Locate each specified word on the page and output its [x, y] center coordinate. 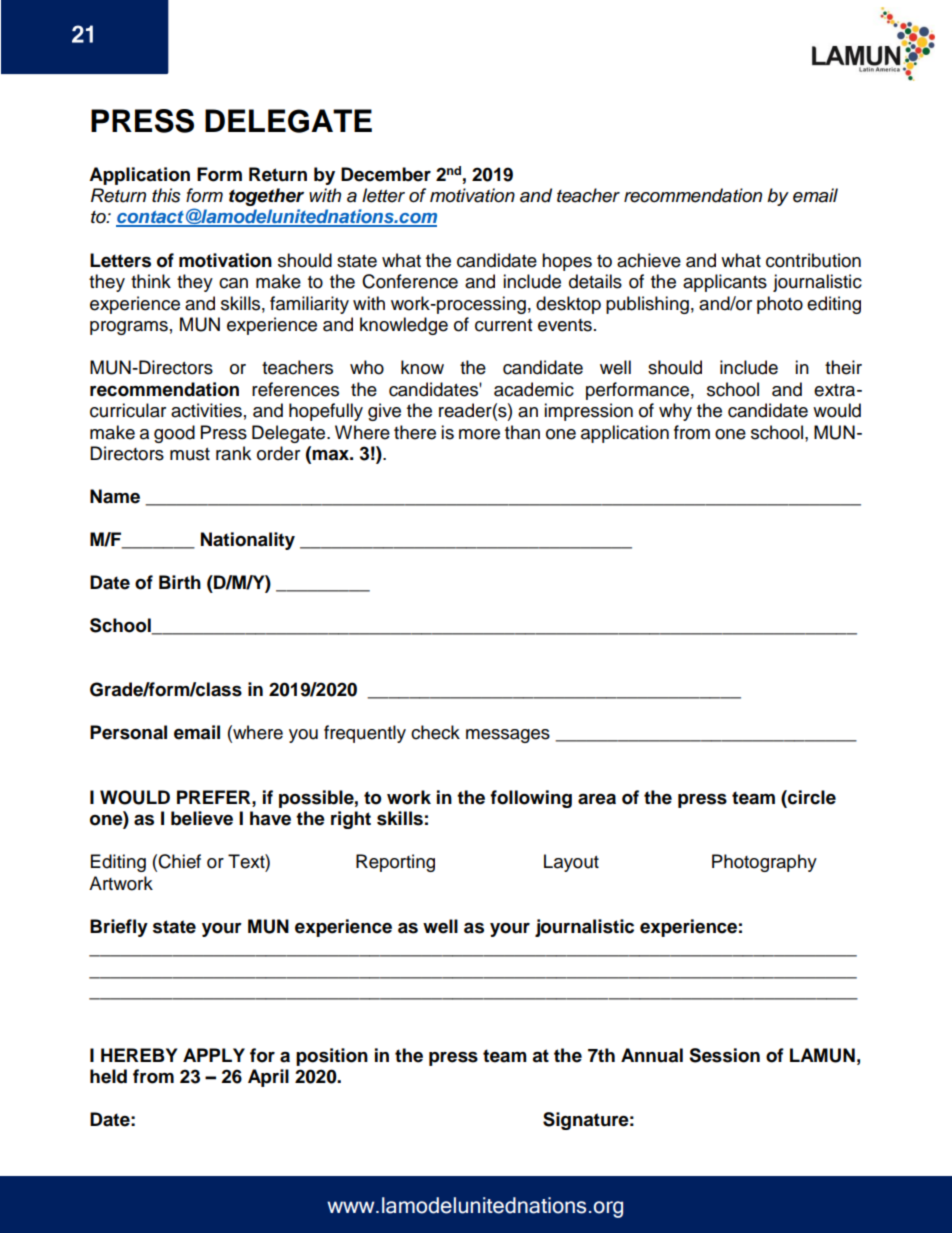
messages [508, 736]
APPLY [214, 1055]
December [386, 174]
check [435, 732]
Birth [180, 582]
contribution [813, 260]
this [166, 195]
